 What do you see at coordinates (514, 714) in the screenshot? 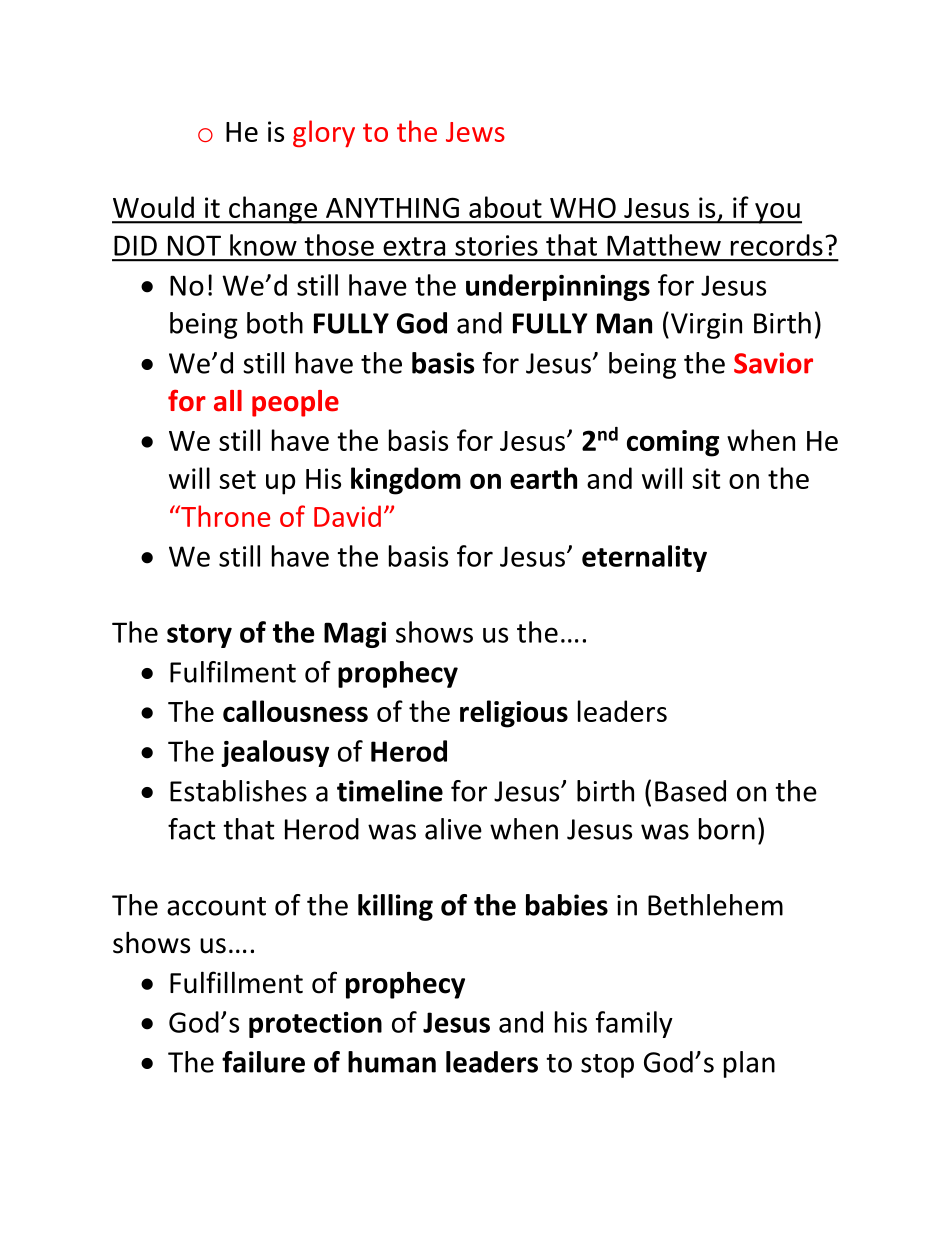
I see `religious` at bounding box center [514, 714].
